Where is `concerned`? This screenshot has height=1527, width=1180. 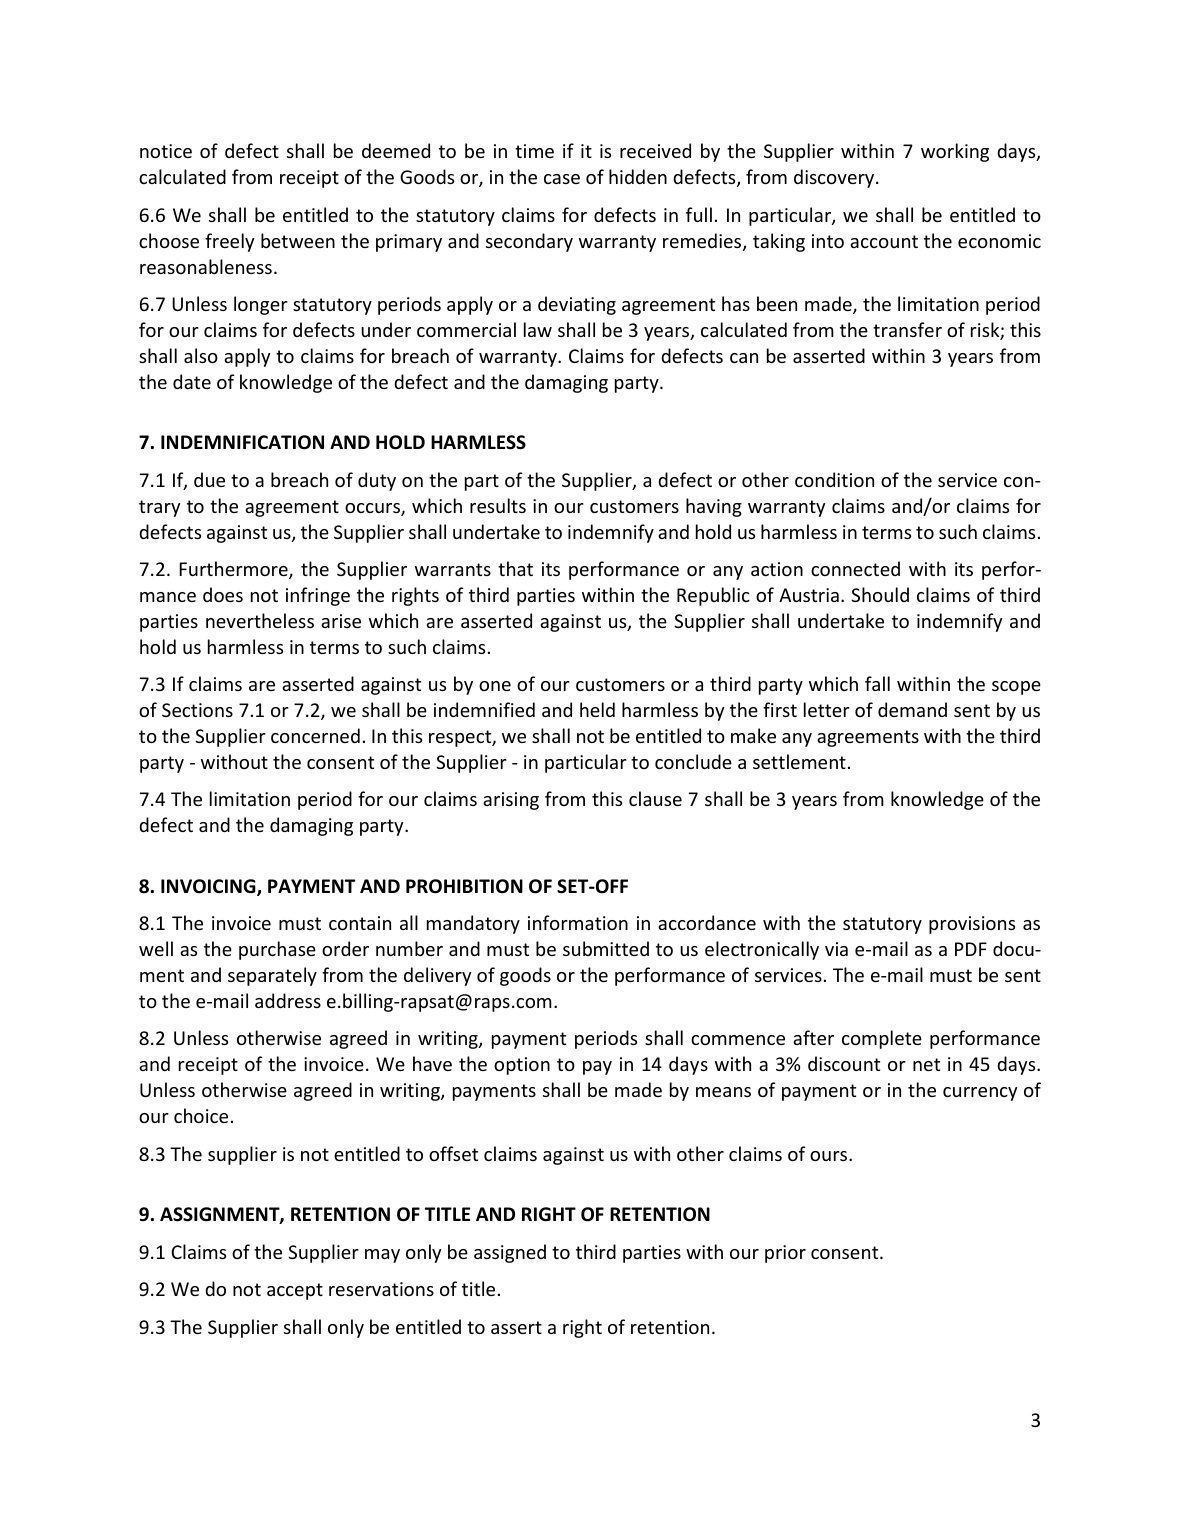 concerned is located at coordinates (315, 735).
